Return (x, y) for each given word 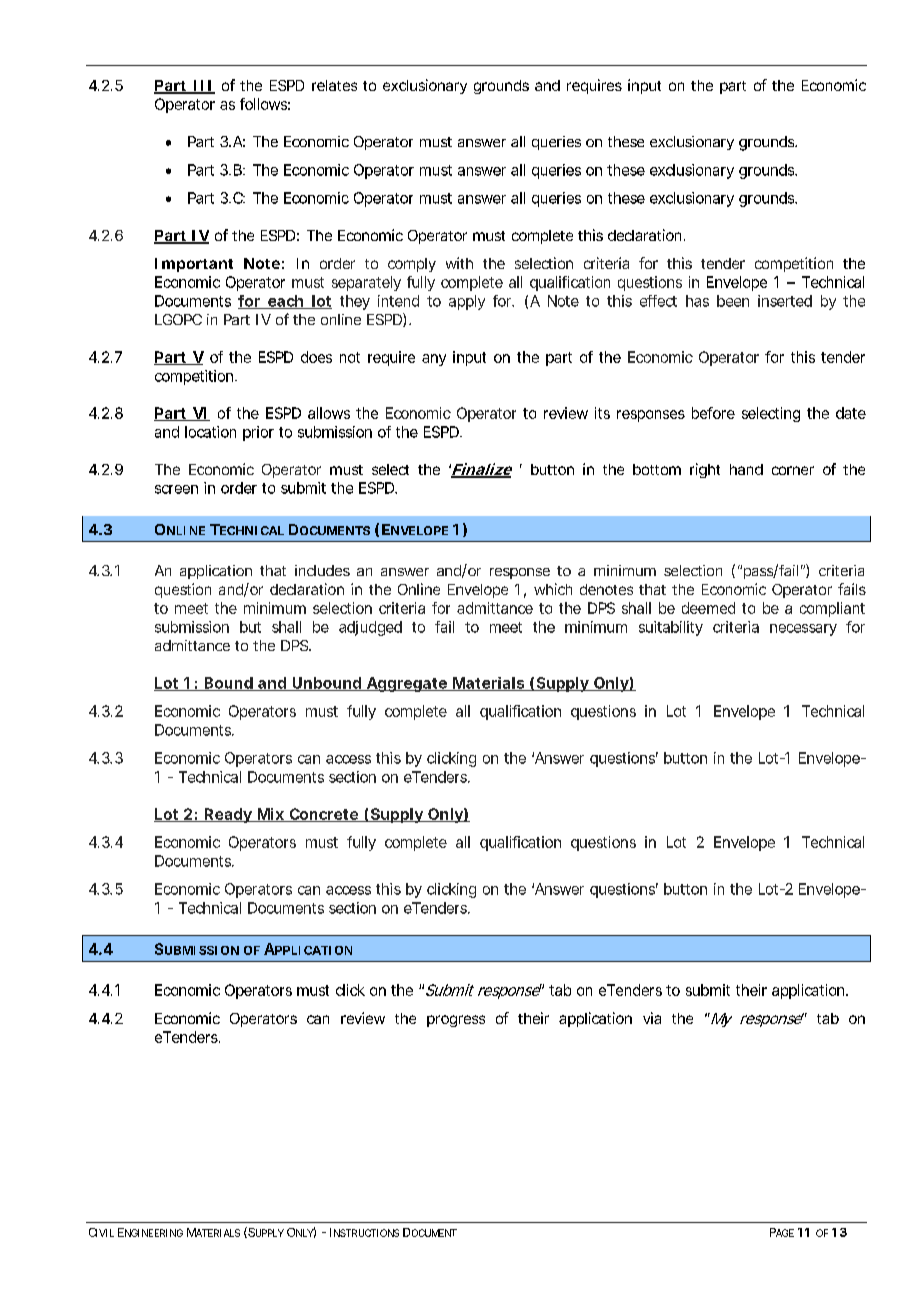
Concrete (323, 815)
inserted (785, 301)
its (602, 413)
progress (456, 1021)
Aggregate (406, 684)
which (553, 589)
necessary (803, 630)
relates (334, 85)
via (652, 1018)
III (202, 86)
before (713, 413)
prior (258, 433)
